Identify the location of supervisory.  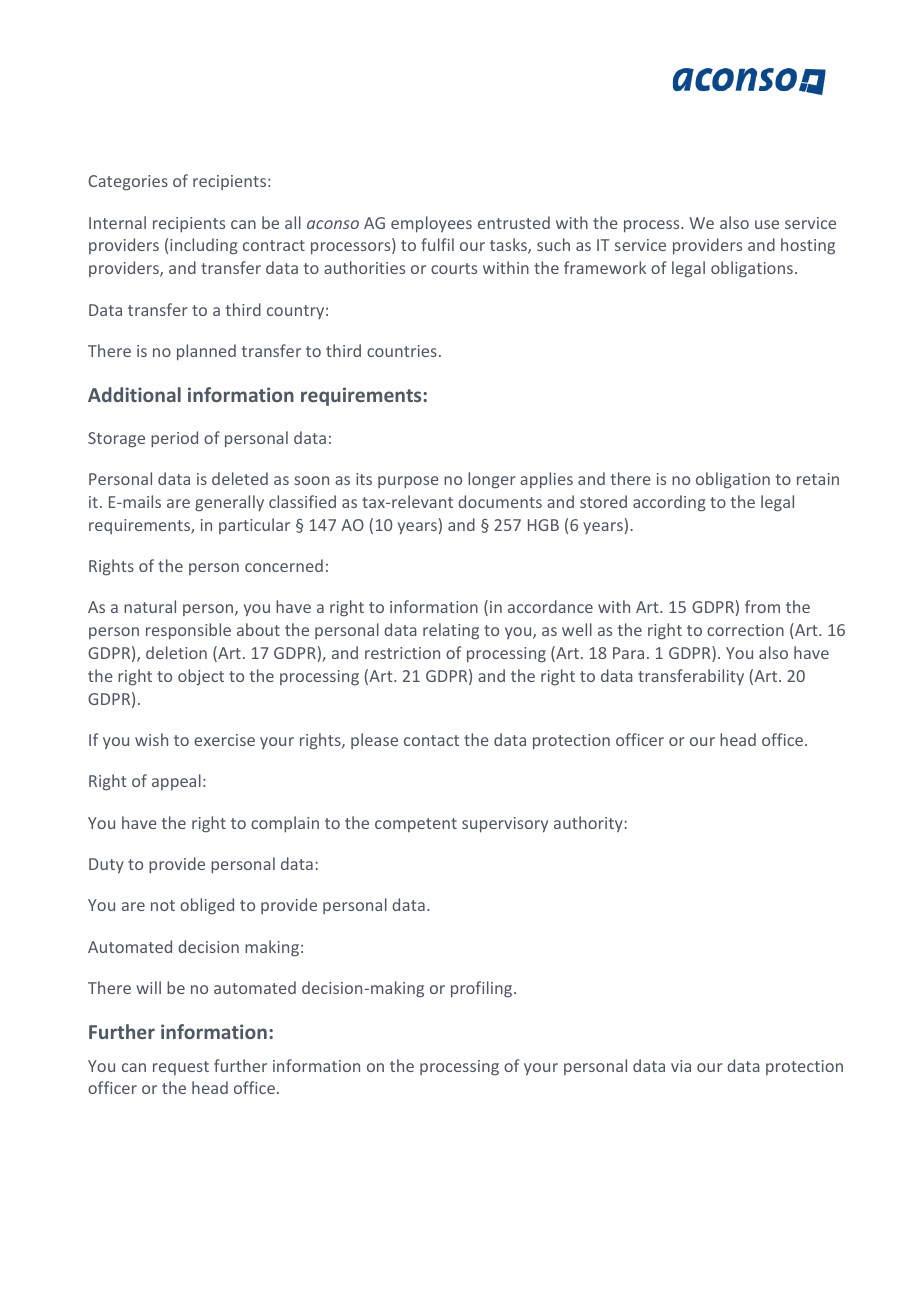
(505, 825).
